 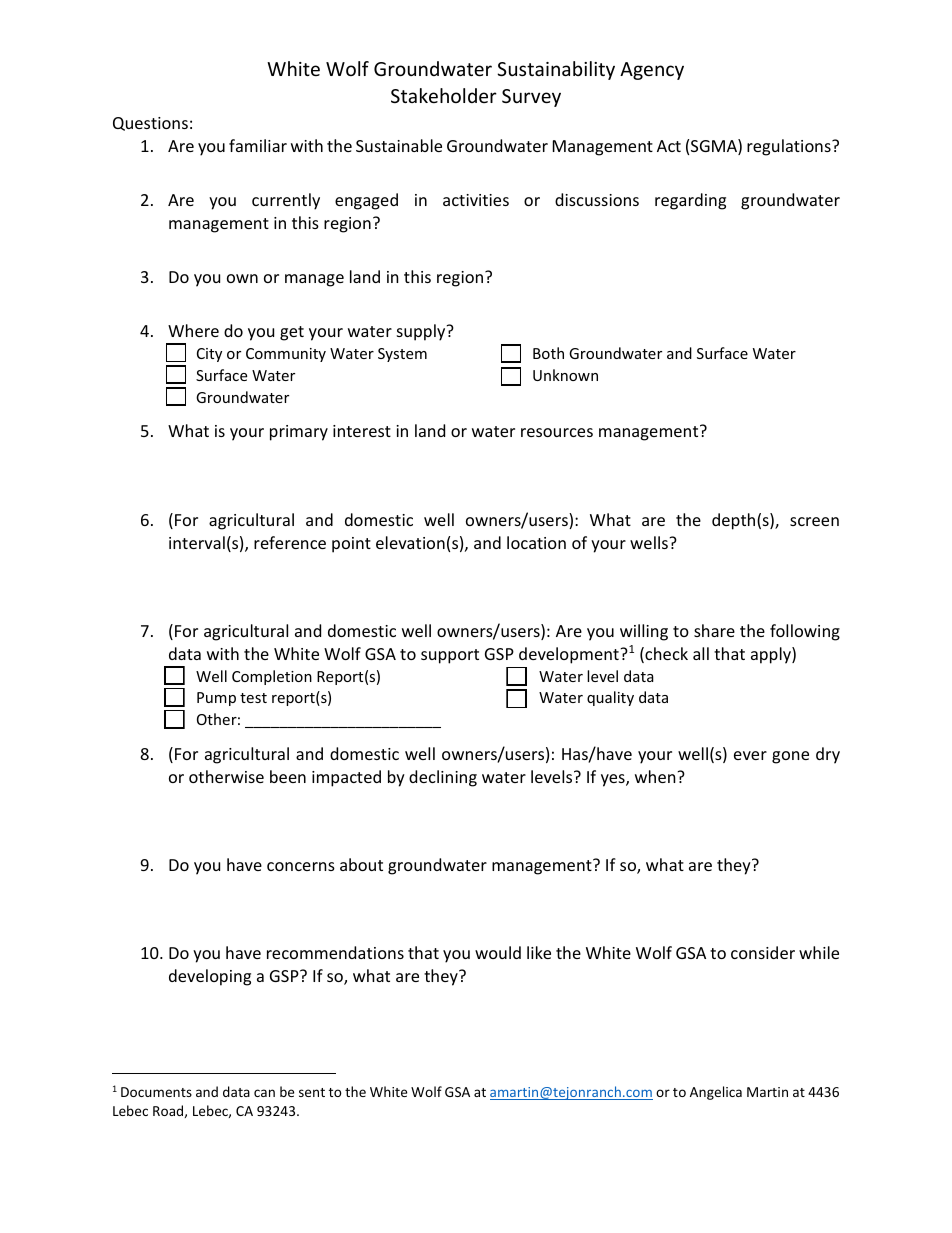 What do you see at coordinates (790, 147) in the document?
I see `regulations` at bounding box center [790, 147].
